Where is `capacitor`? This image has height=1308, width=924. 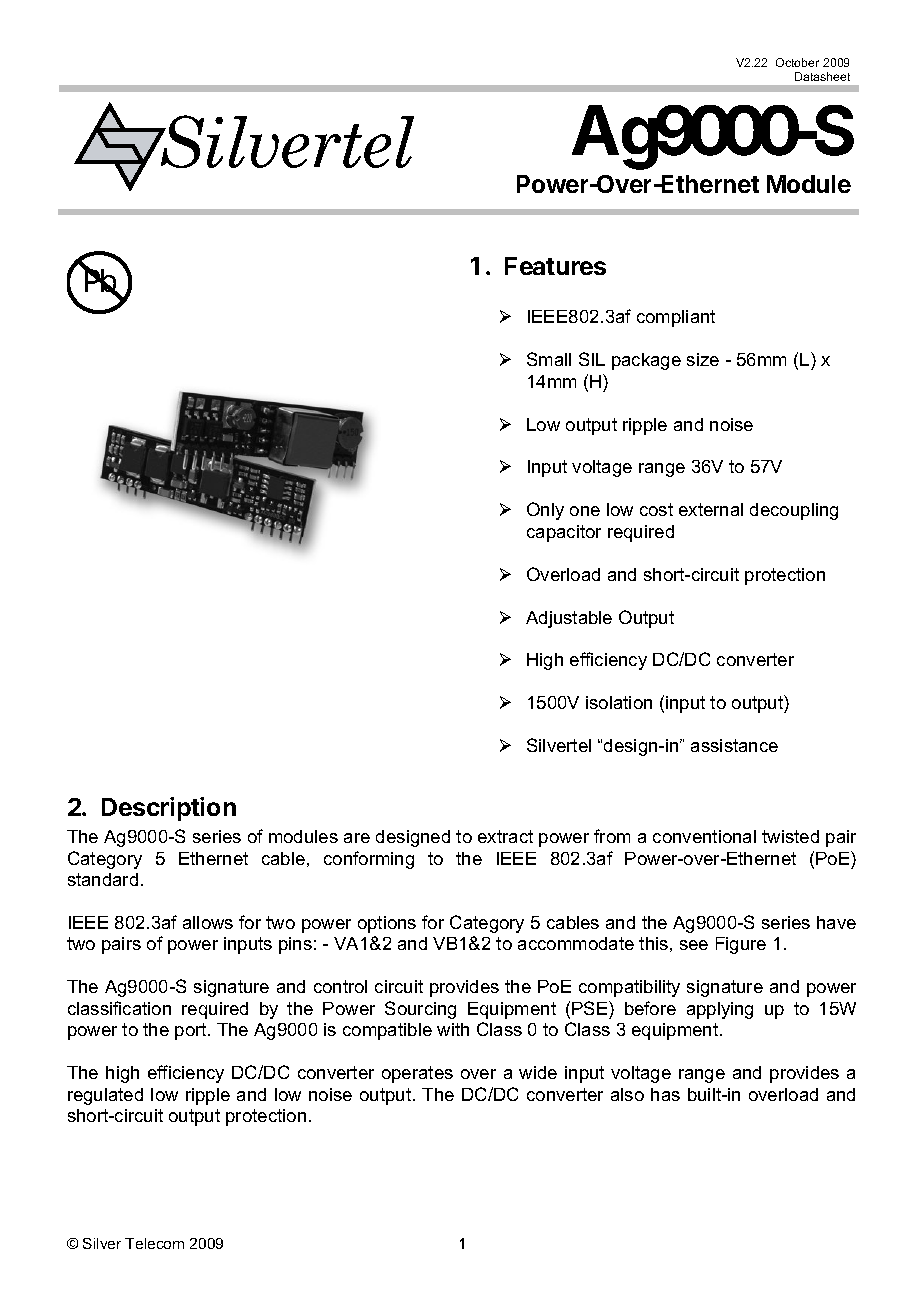
capacitor is located at coordinates (564, 533).
